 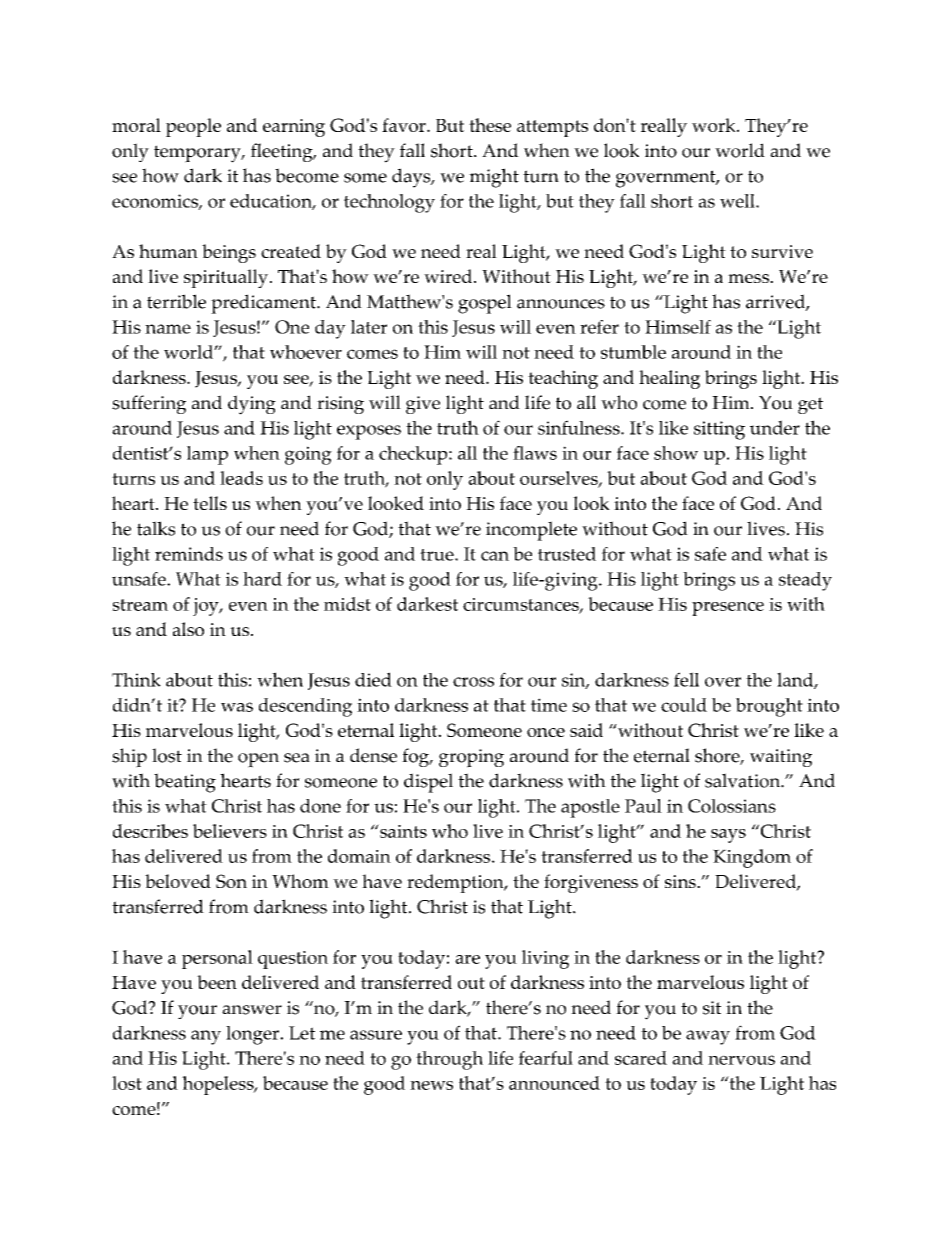 I want to click on any, so click(x=206, y=1037).
